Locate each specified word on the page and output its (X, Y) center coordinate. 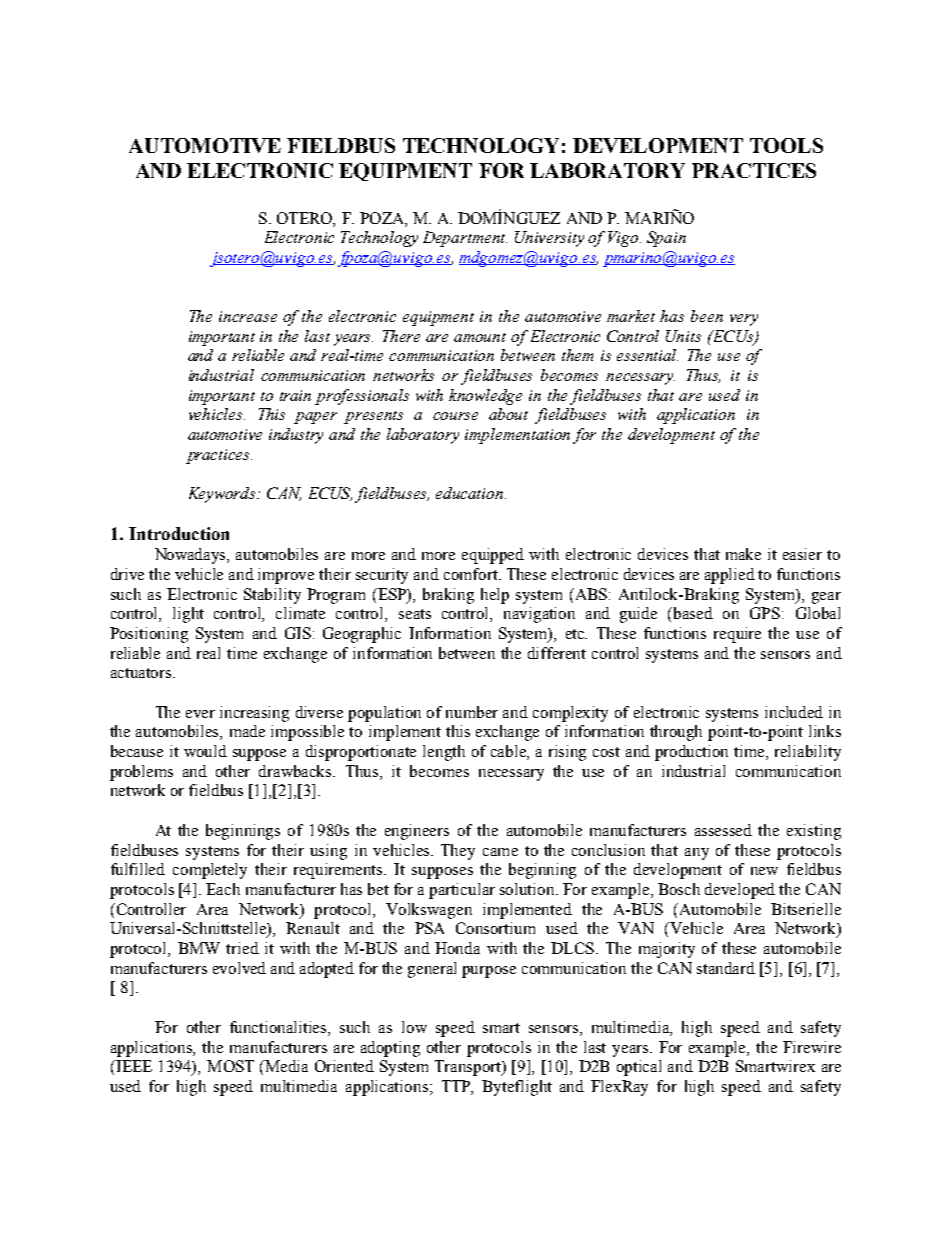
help (495, 596)
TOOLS (786, 145)
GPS (765, 613)
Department (465, 239)
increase (248, 316)
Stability (272, 596)
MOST (230, 1066)
